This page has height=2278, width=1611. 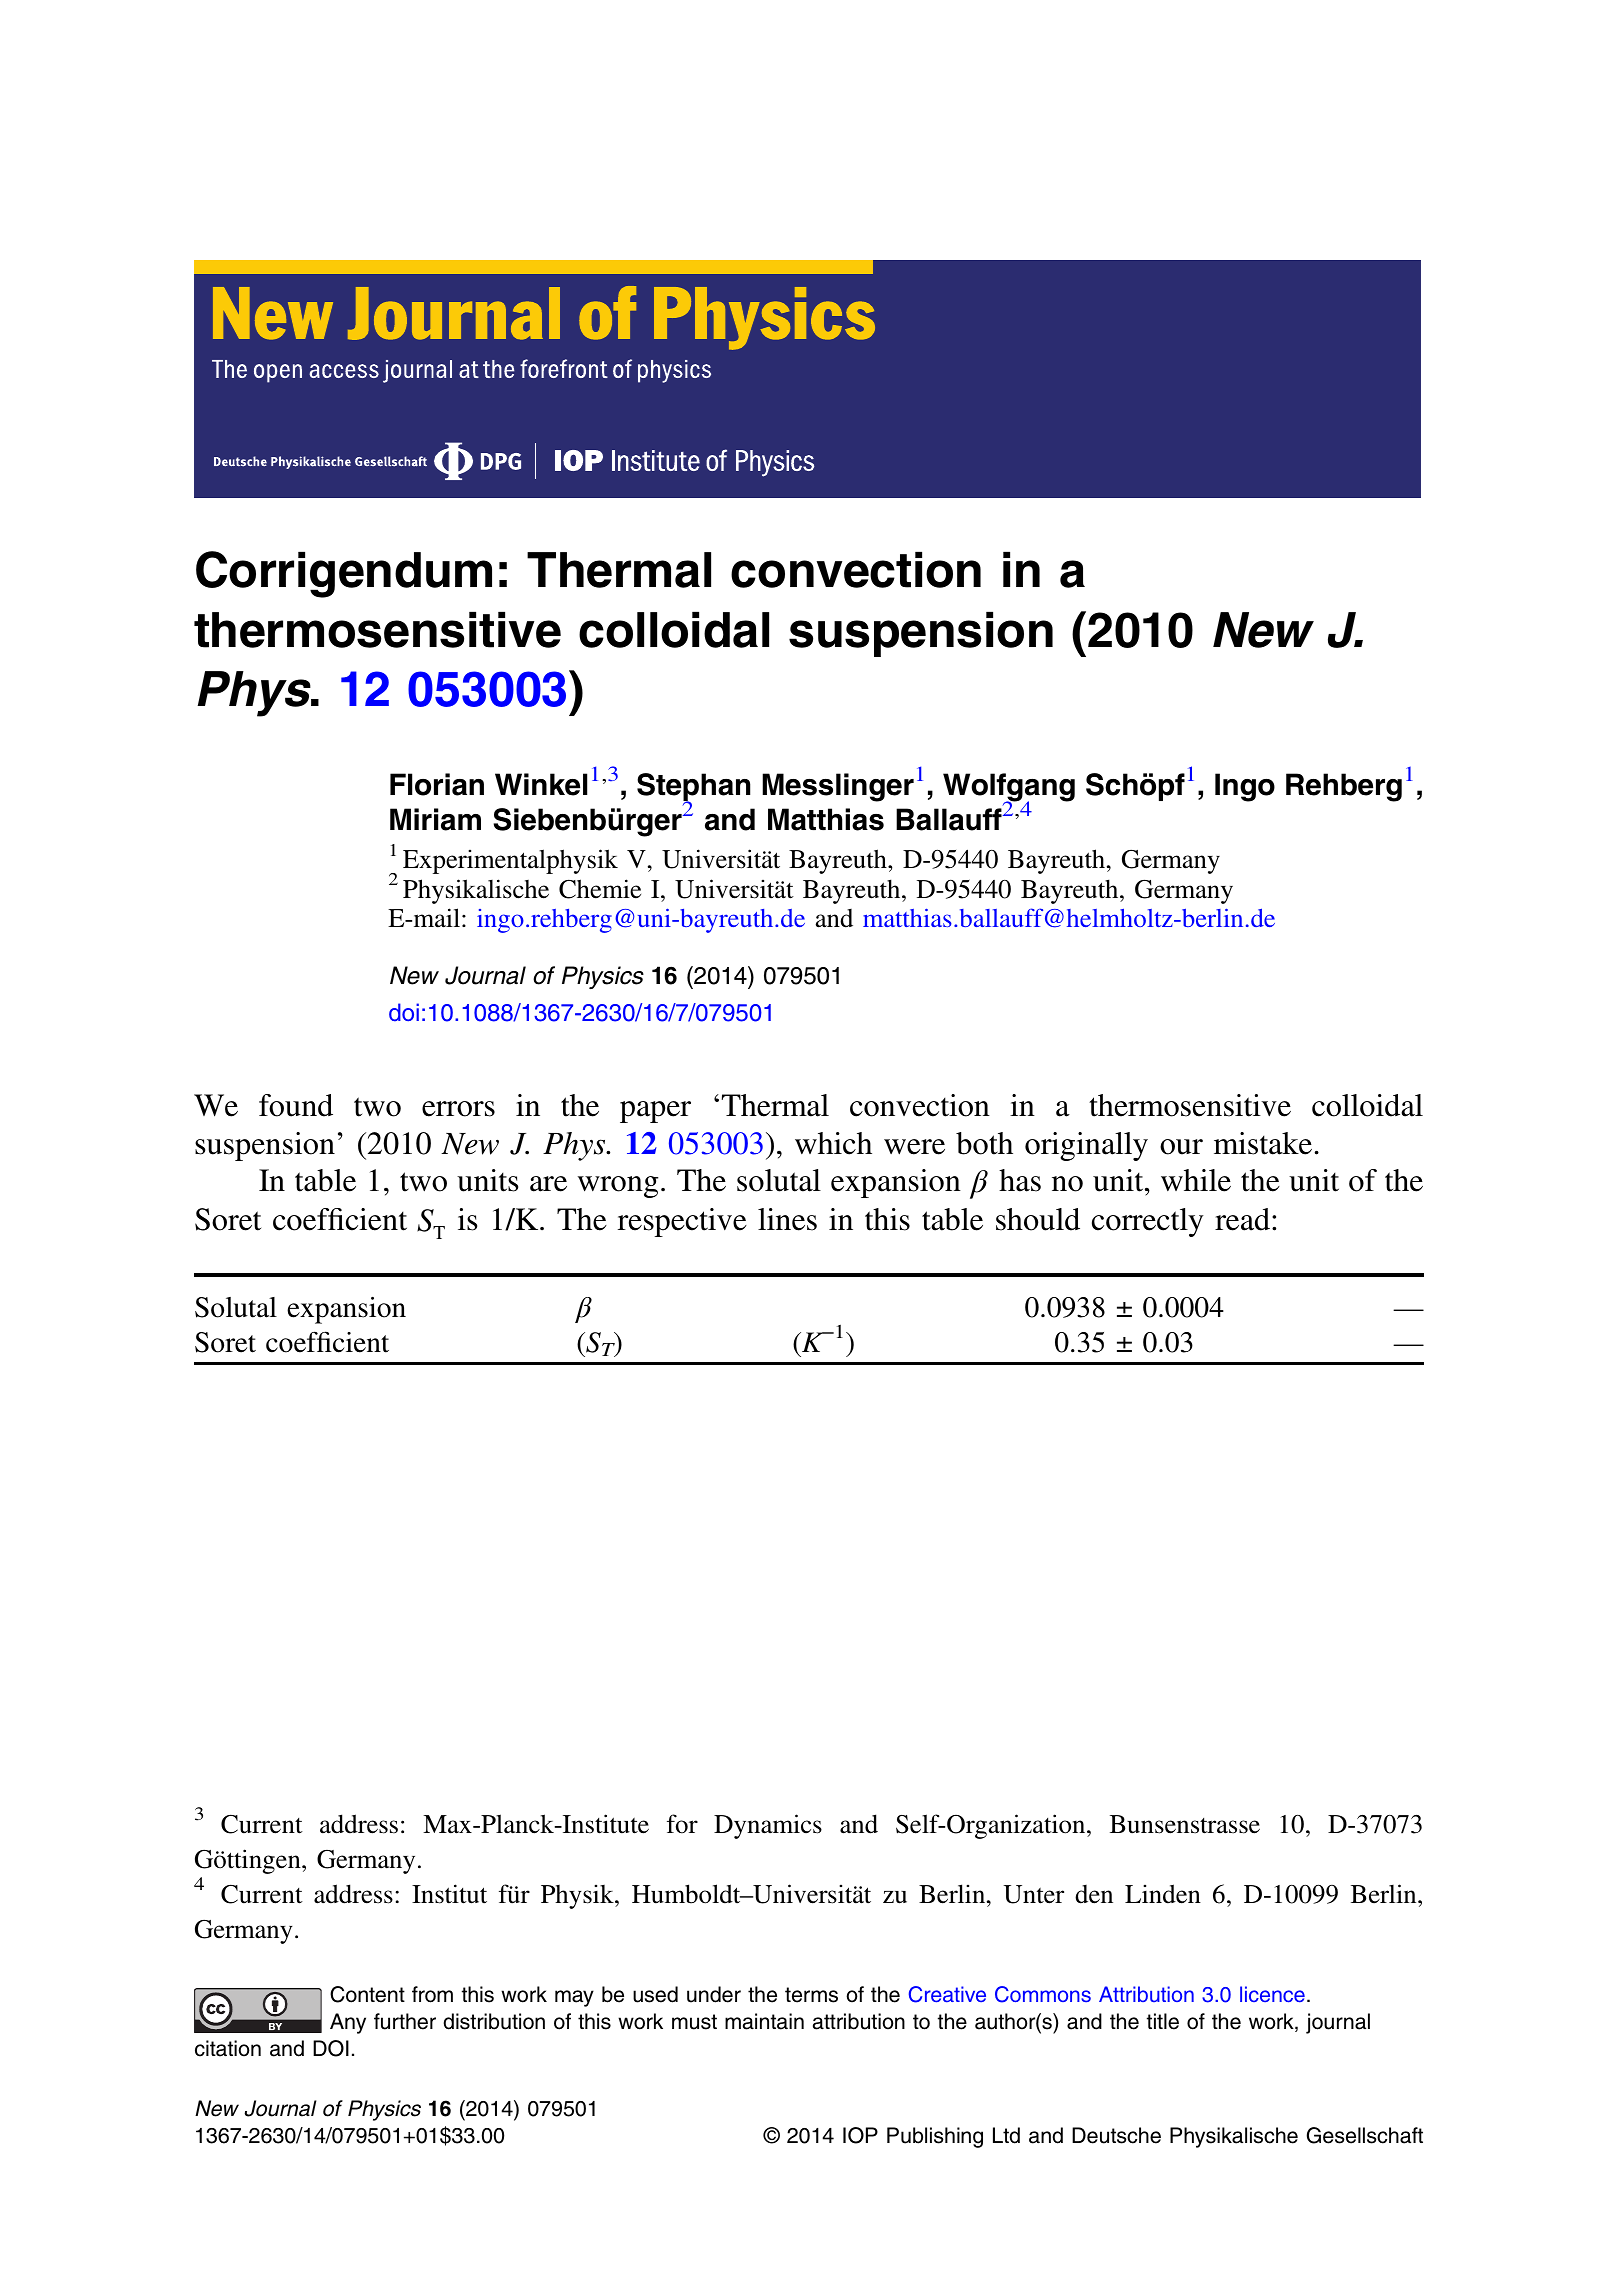 What do you see at coordinates (405, 2021) in the page?
I see `further` at bounding box center [405, 2021].
